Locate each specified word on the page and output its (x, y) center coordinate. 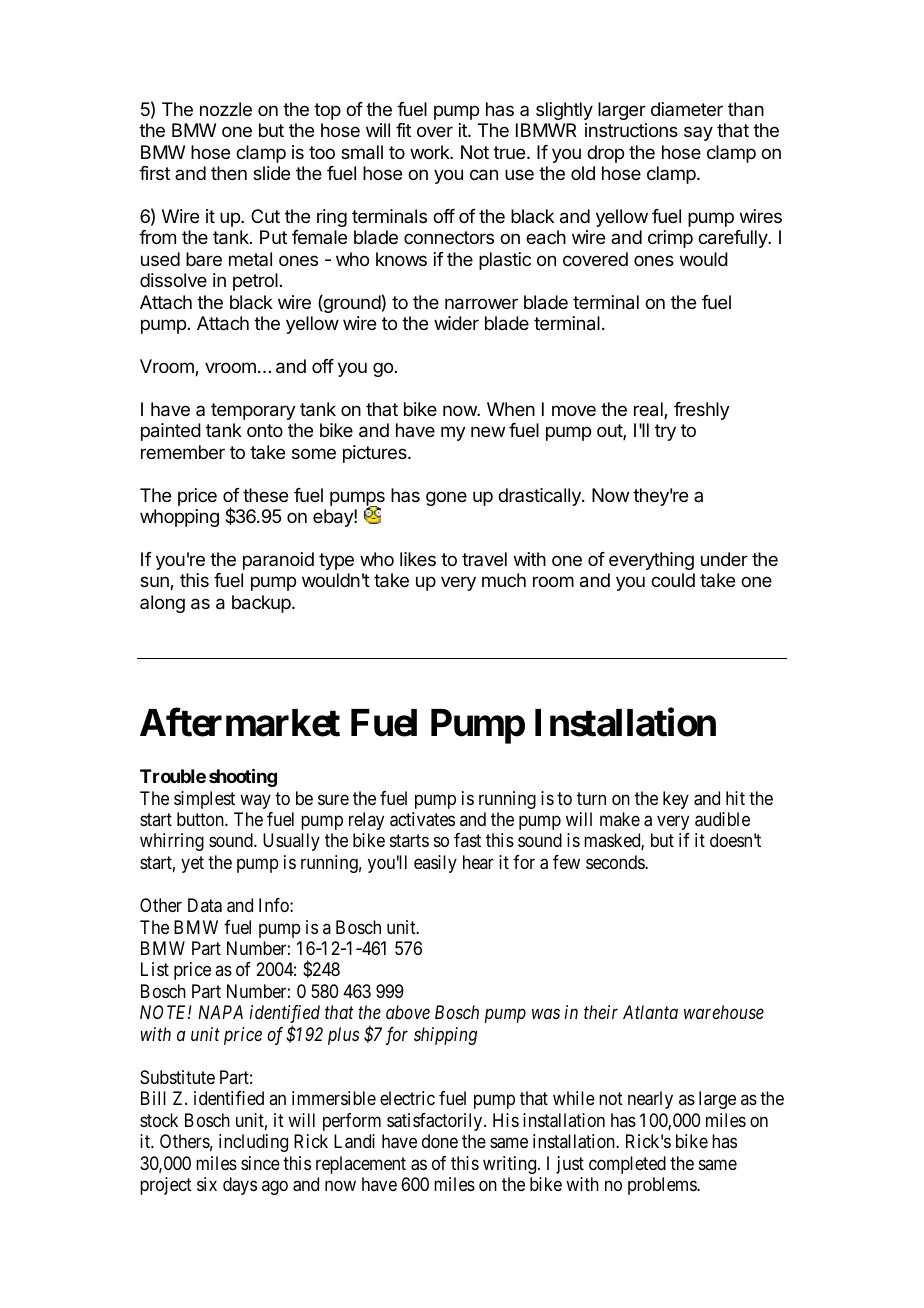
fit (403, 130)
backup (262, 604)
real (649, 410)
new (488, 431)
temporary (253, 411)
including (253, 1143)
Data (205, 905)
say (698, 133)
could (673, 580)
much (504, 580)
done (440, 1141)
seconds (616, 862)
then (229, 173)
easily (435, 864)
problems (663, 1186)
